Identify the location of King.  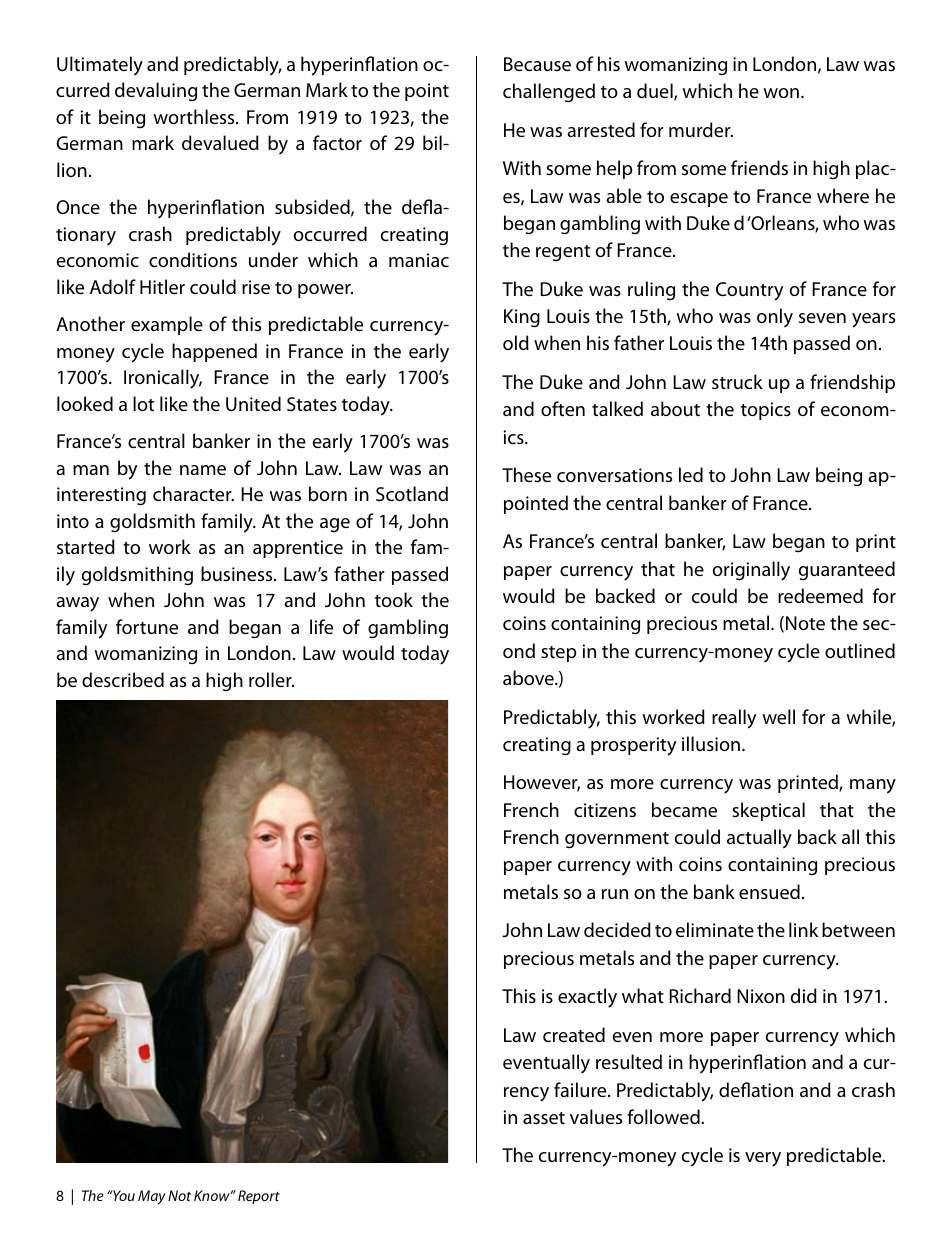
(522, 318).
